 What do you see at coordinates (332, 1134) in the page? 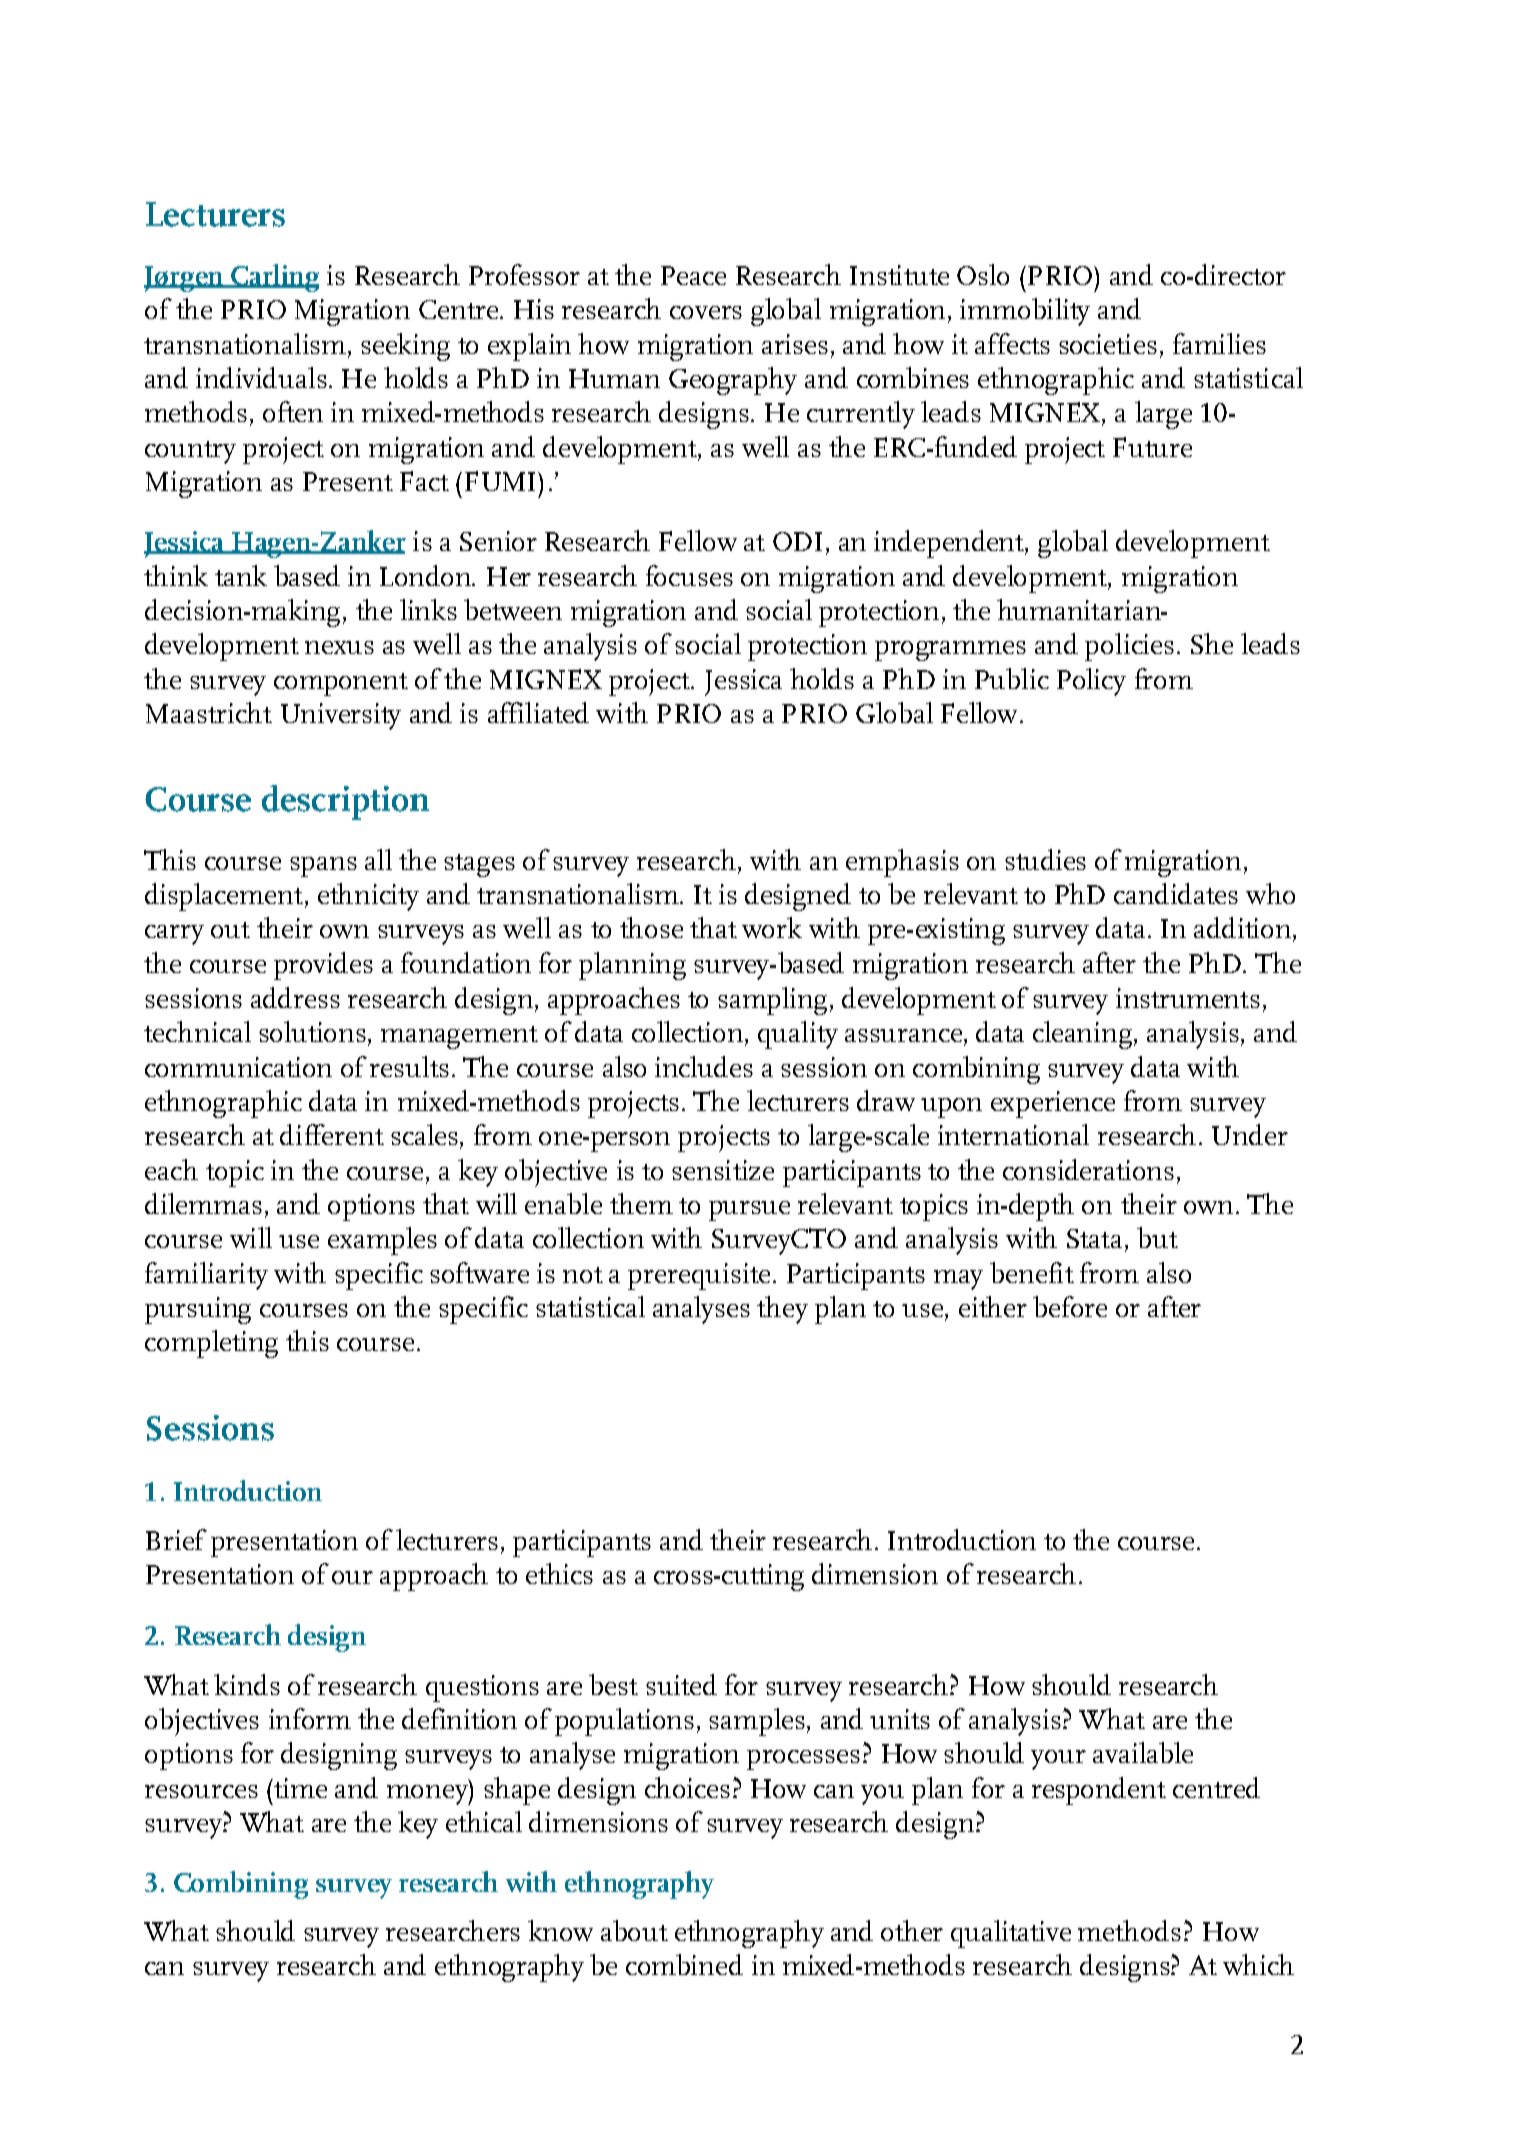
I see `different` at bounding box center [332, 1134].
